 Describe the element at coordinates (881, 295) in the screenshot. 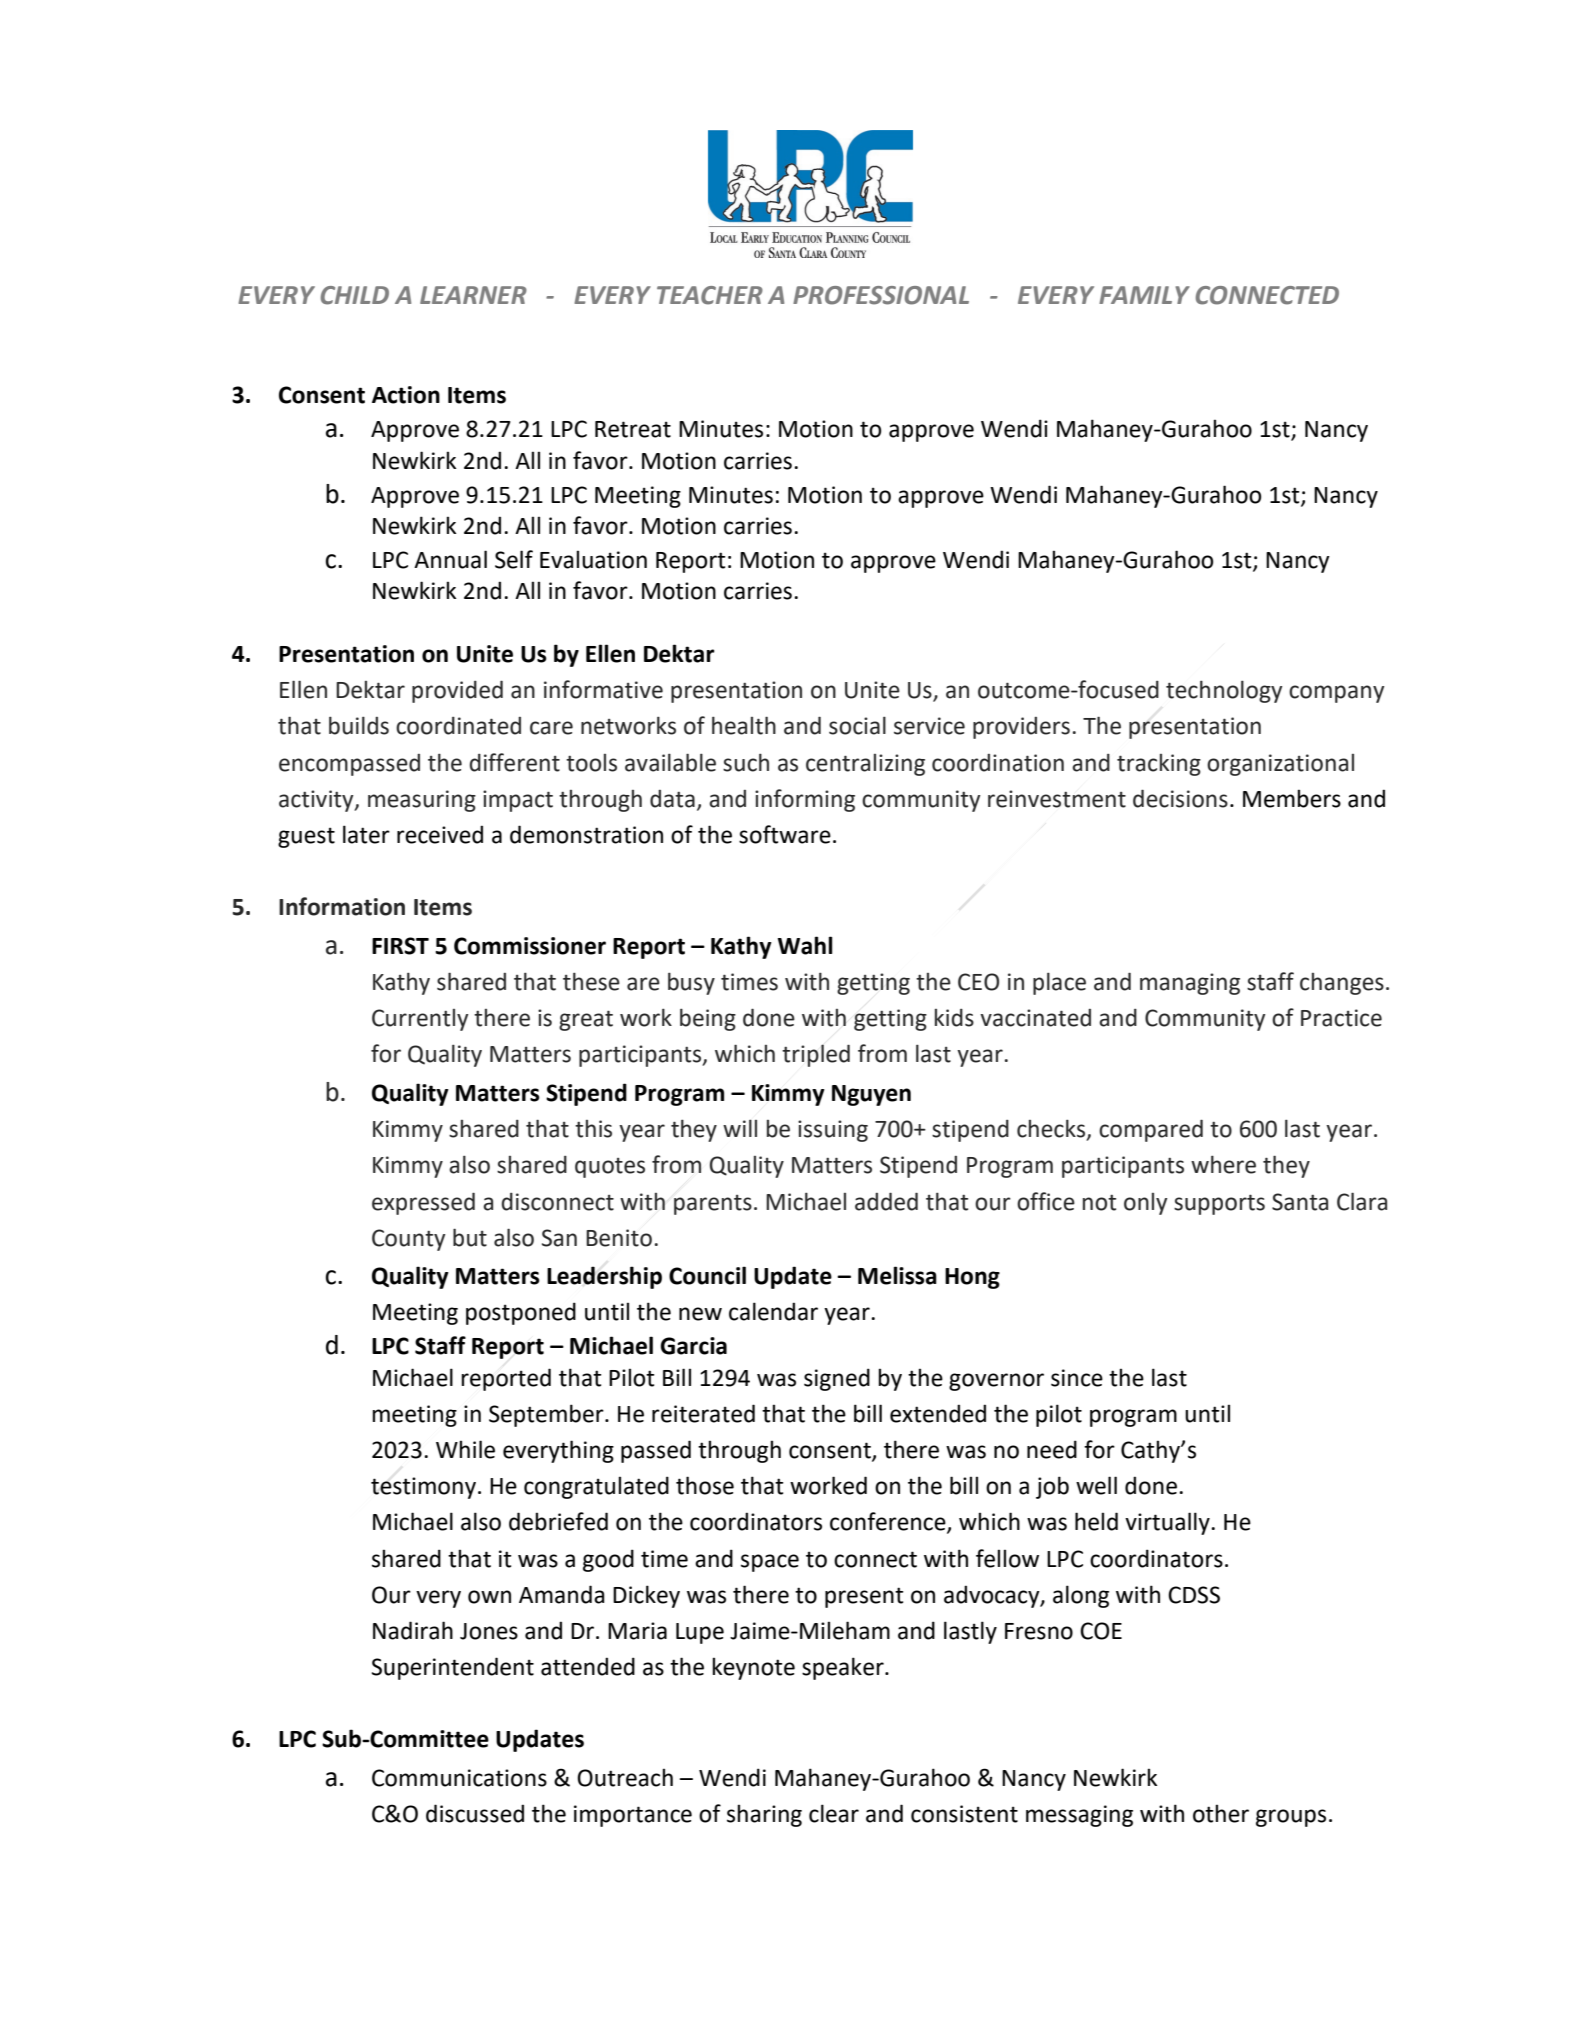

I see `PROFESSIONAL` at that location.
